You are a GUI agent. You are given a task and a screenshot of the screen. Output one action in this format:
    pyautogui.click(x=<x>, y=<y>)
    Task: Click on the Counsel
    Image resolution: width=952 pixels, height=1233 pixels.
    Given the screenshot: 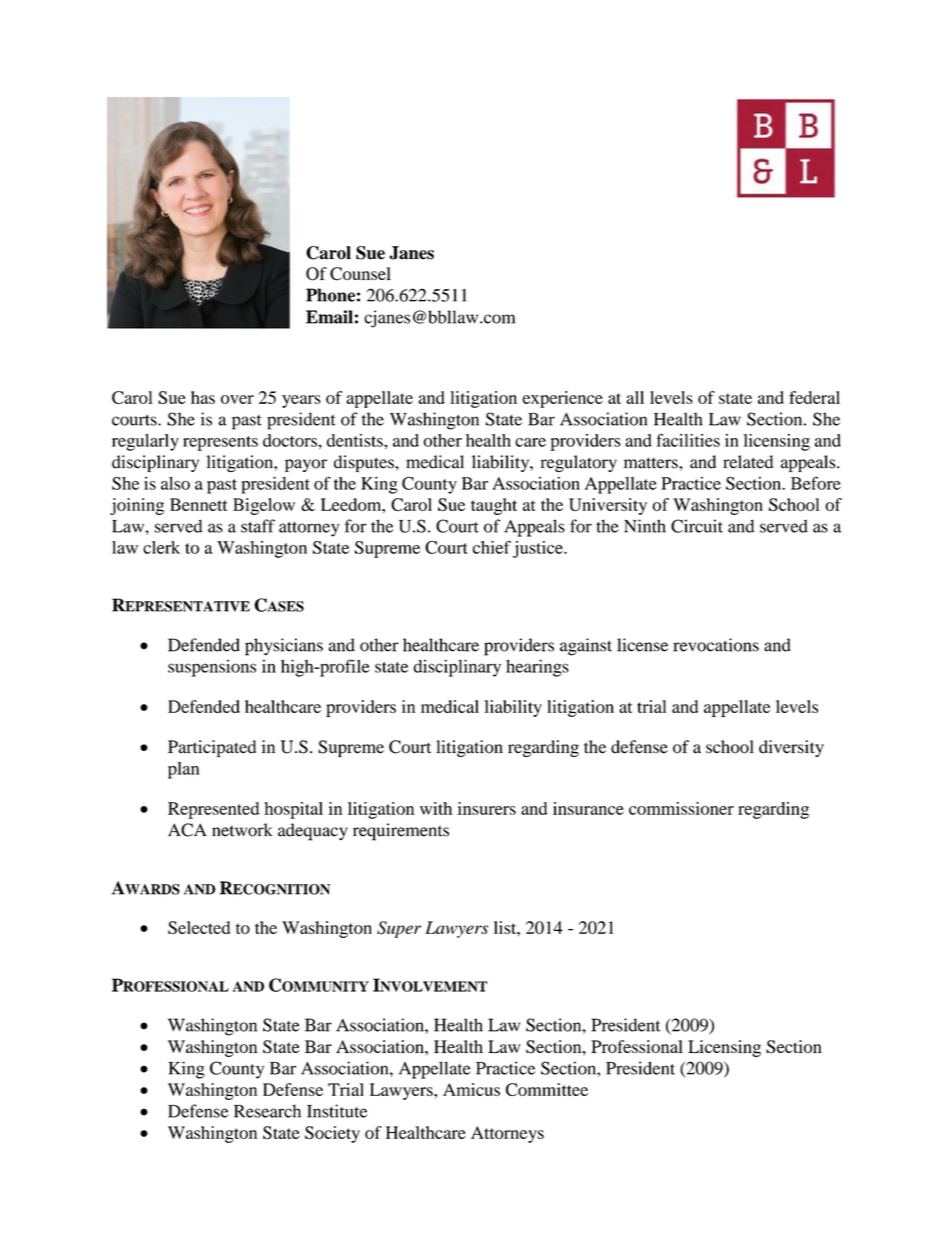 What is the action you would take?
    pyautogui.click(x=360, y=274)
